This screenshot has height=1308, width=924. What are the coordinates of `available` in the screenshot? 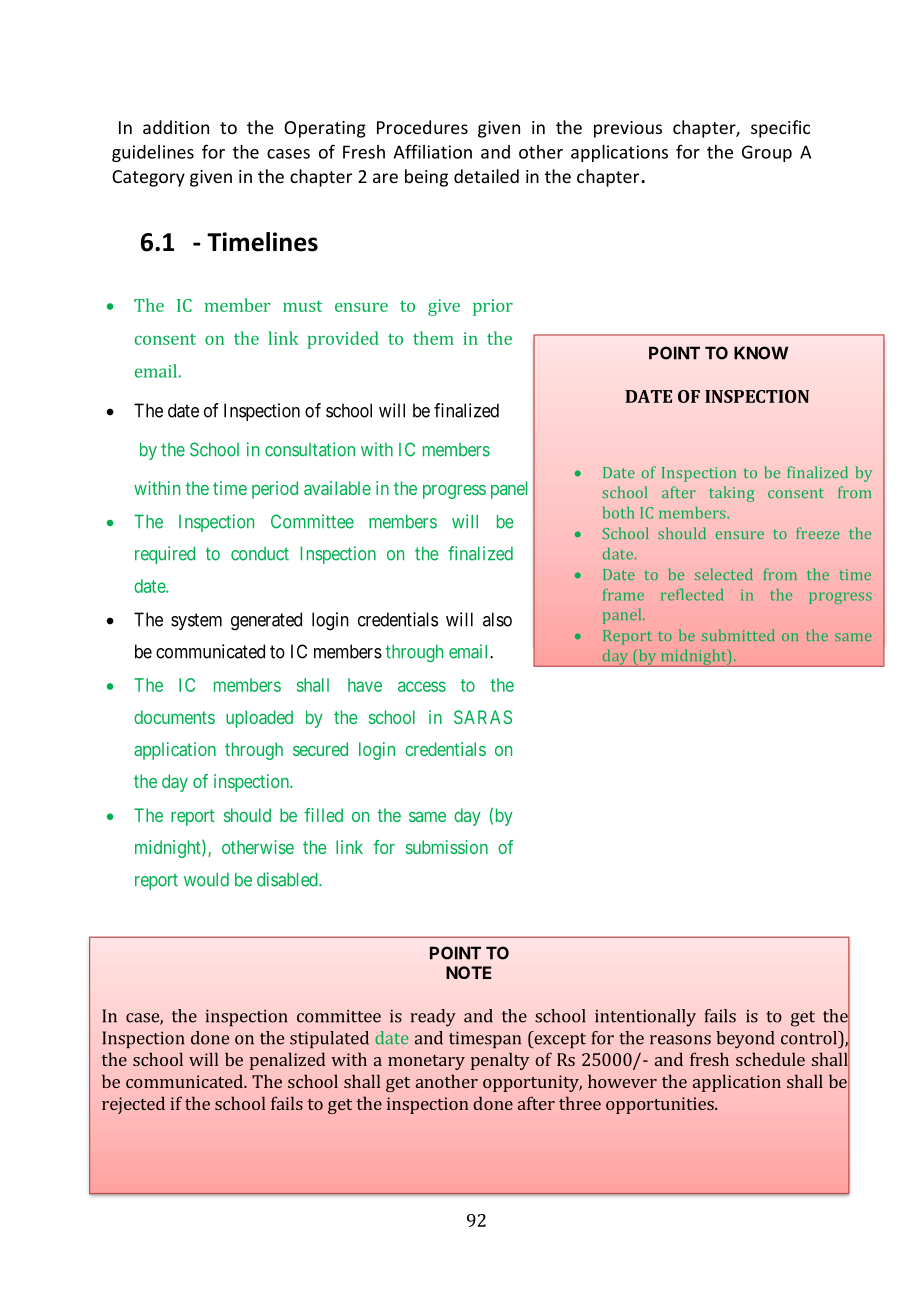 It's located at (337, 488).
